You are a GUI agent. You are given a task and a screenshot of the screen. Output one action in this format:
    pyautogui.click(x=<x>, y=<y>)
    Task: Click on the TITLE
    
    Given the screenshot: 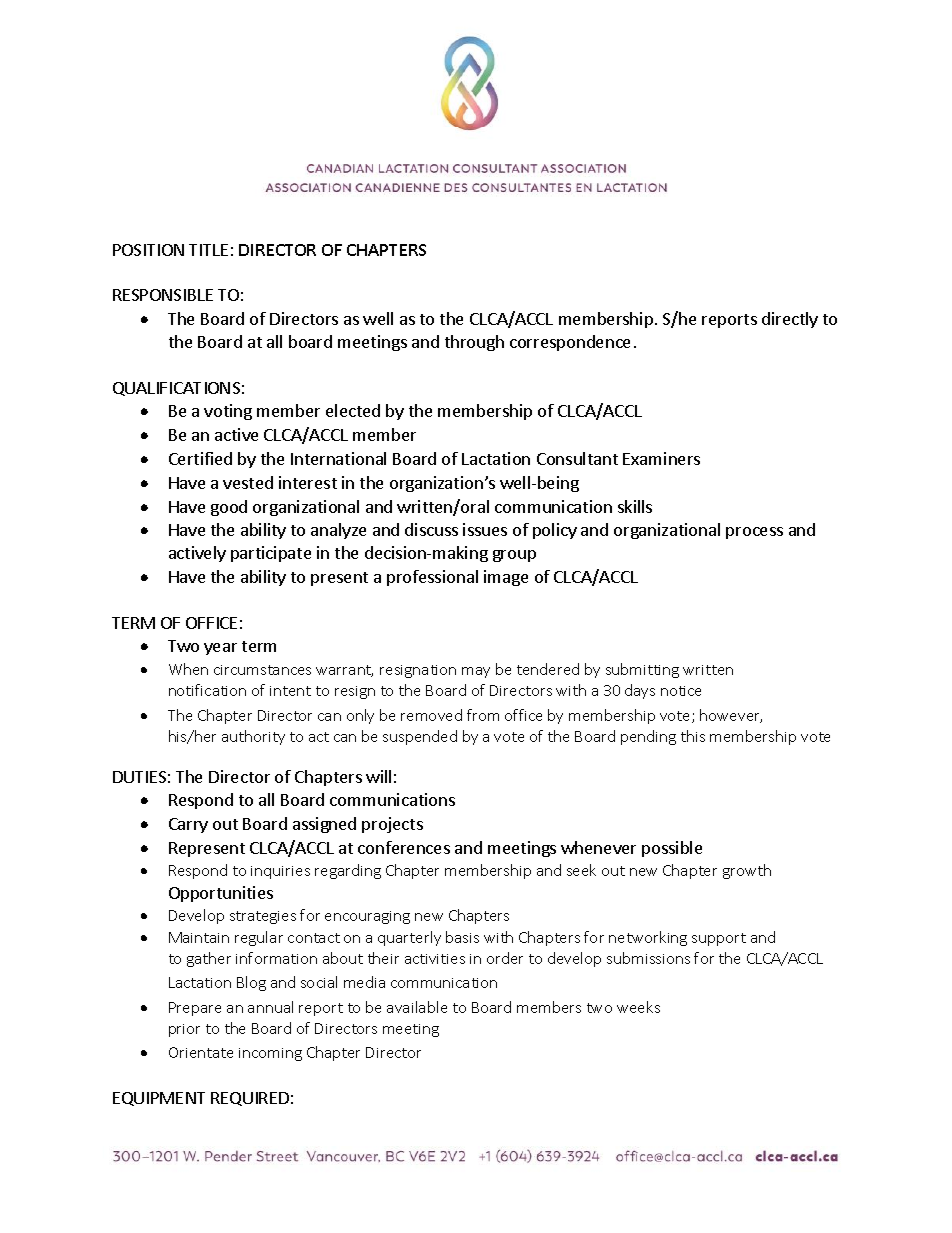 What is the action you would take?
    pyautogui.click(x=208, y=250)
